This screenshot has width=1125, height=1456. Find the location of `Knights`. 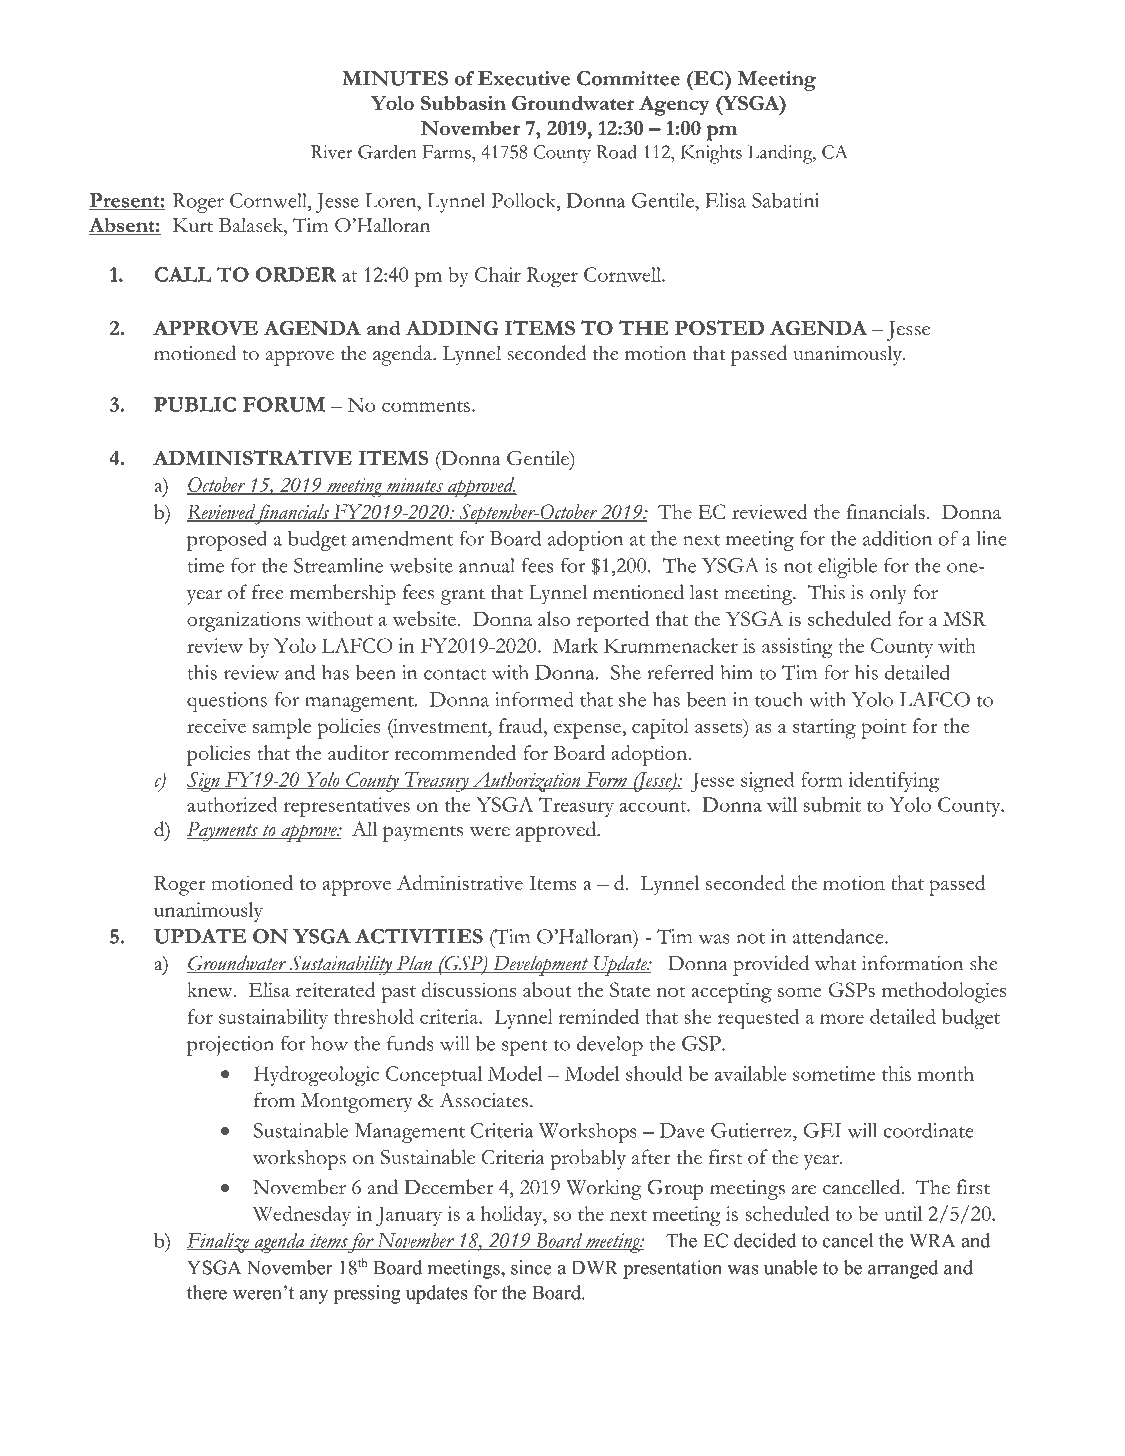

Knights is located at coordinates (711, 154).
